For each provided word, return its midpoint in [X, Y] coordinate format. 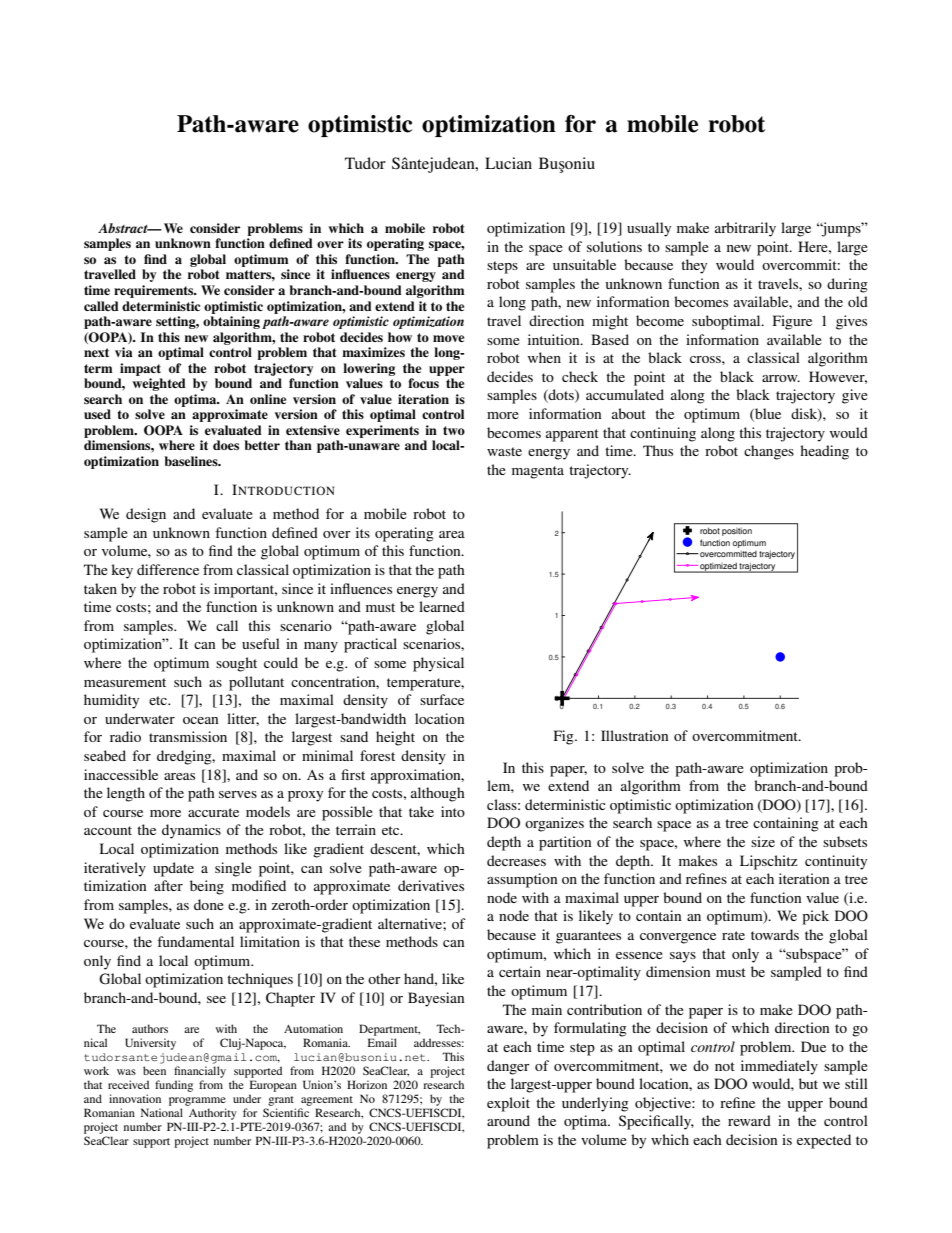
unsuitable [584, 264]
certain [520, 971]
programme [197, 1101]
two [454, 430]
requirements [155, 291]
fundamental [195, 941]
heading [824, 452]
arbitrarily [745, 229]
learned [442, 606]
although [438, 794]
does [226, 445]
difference [168, 569]
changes [769, 452]
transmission [188, 736]
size [763, 841]
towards [775, 934]
